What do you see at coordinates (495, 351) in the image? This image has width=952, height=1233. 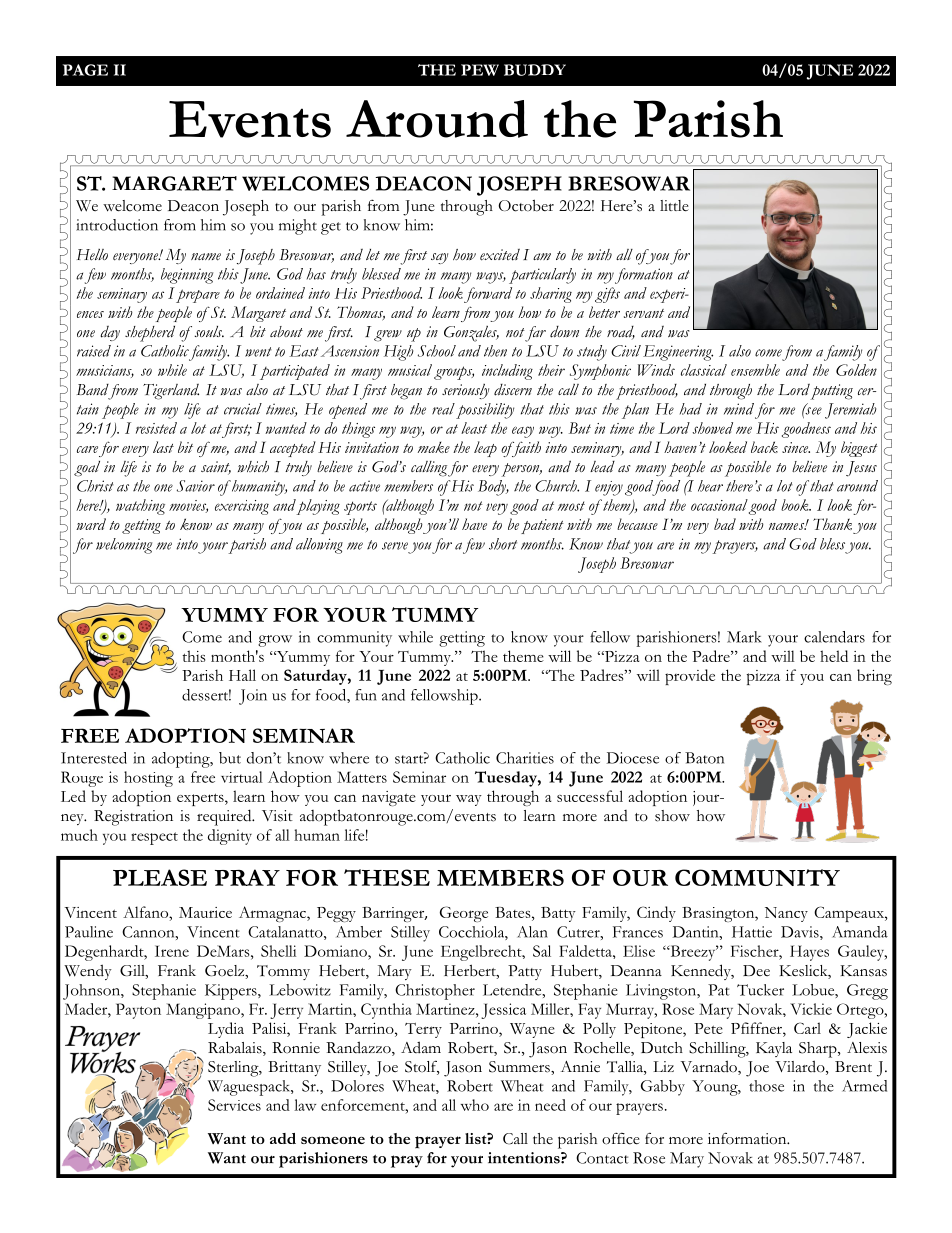 I see `then` at bounding box center [495, 351].
